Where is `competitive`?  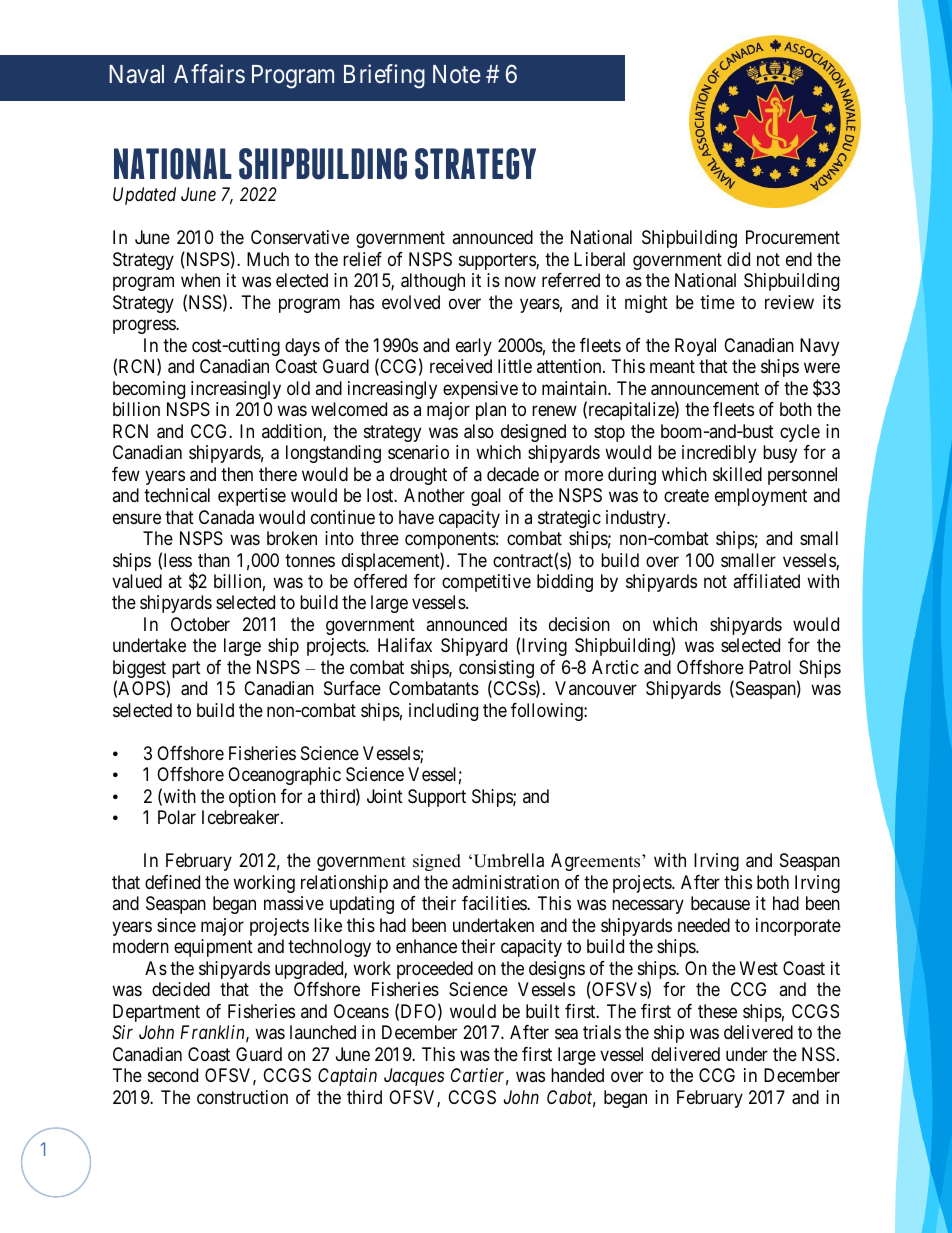 competitive is located at coordinates (486, 583).
